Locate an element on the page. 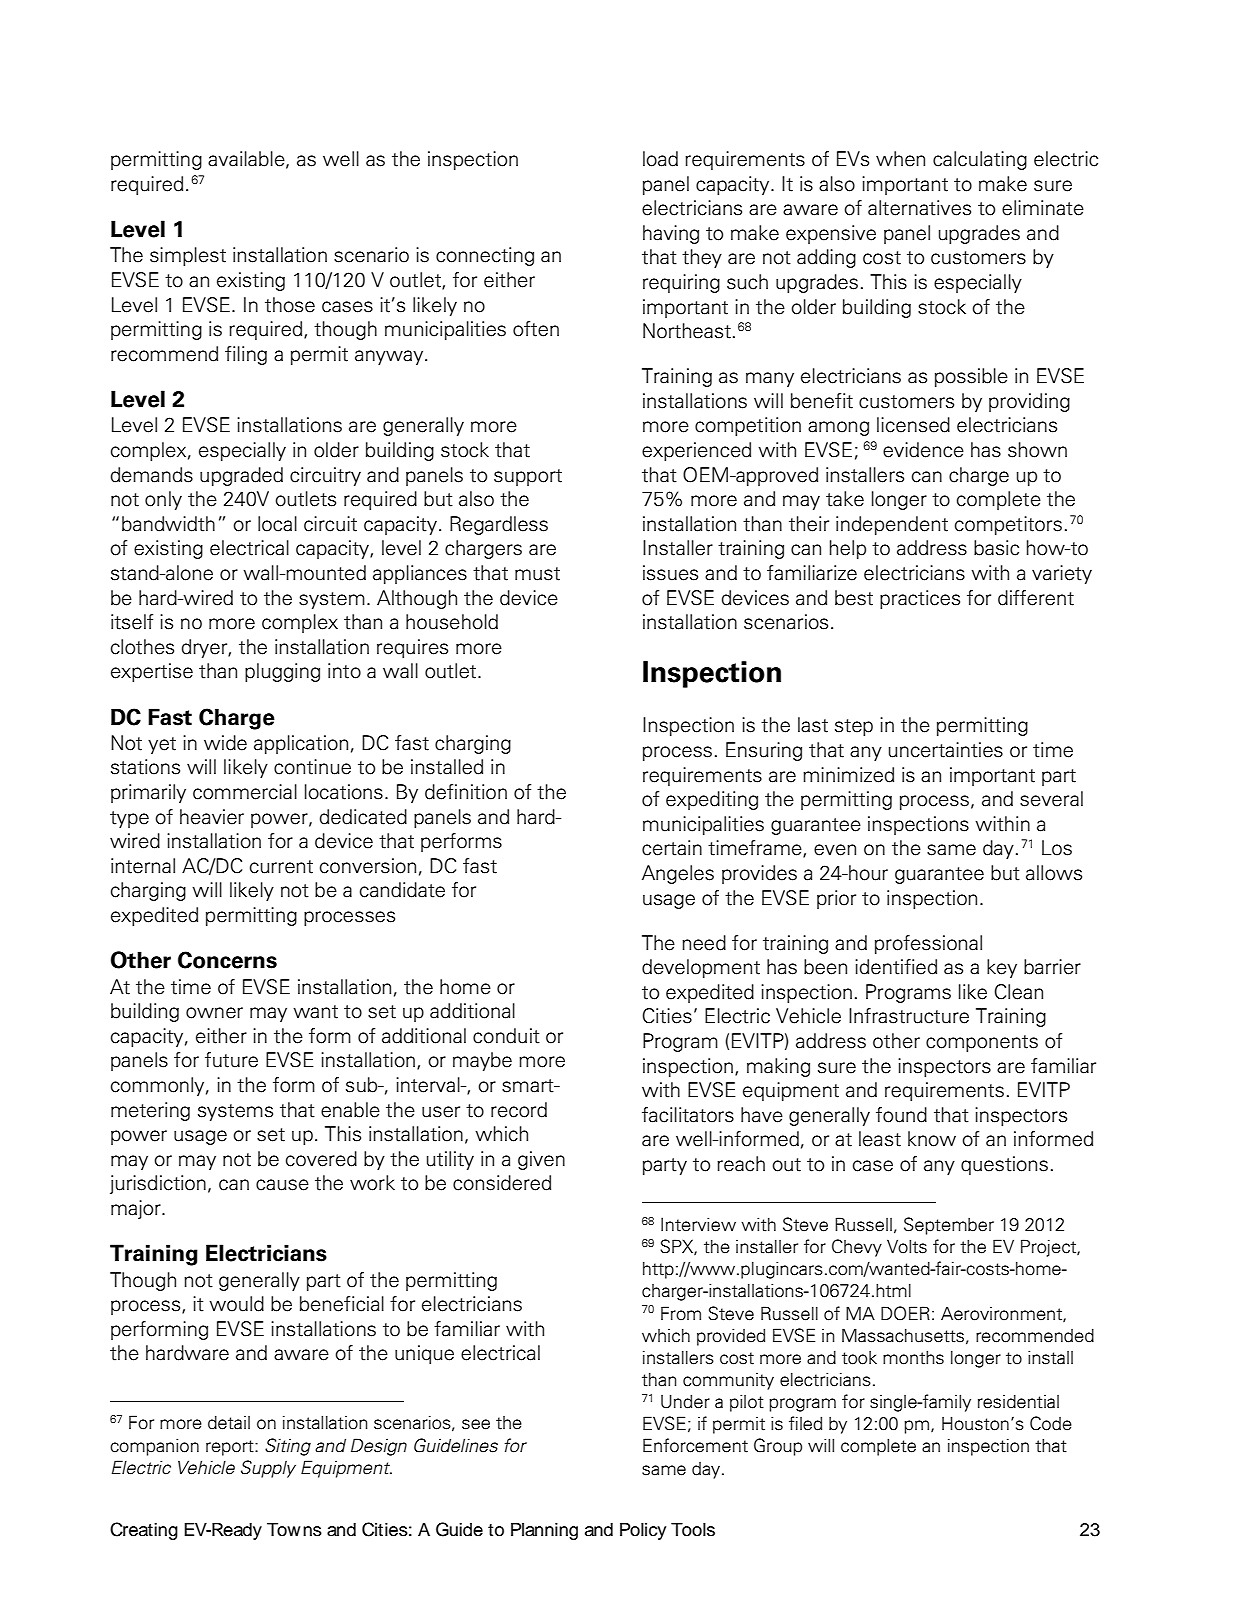 The image size is (1247, 1614). must is located at coordinates (537, 574).
